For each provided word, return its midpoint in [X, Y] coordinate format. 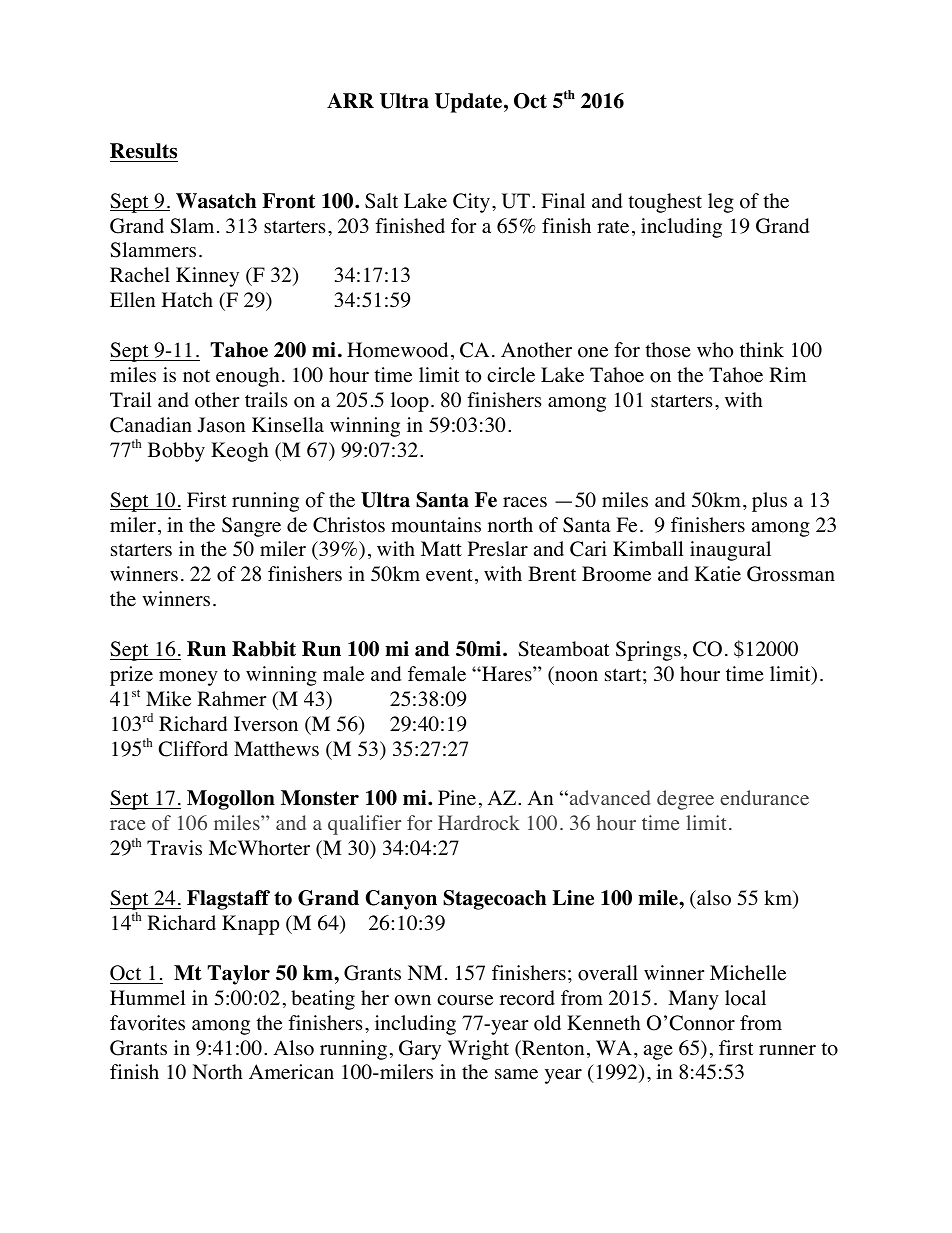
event [449, 575]
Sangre [251, 527]
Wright [478, 1050]
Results [143, 151]
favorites [147, 1023]
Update [468, 103]
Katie [718, 574]
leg [721, 203]
